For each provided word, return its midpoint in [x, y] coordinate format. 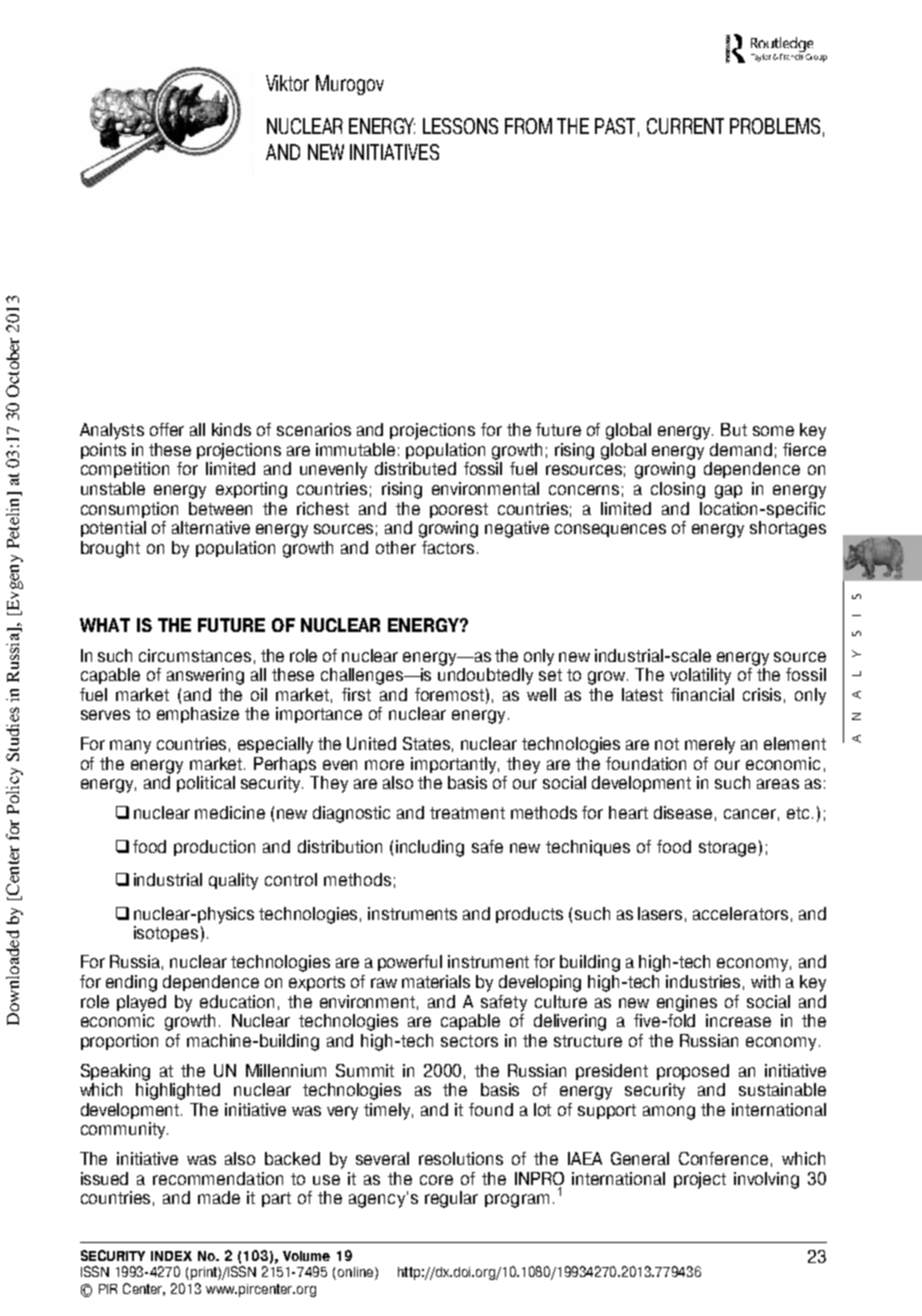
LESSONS [460, 126]
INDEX [171, 1256]
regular [451, 1199]
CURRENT [685, 126]
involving [766, 1180]
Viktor [287, 83]
